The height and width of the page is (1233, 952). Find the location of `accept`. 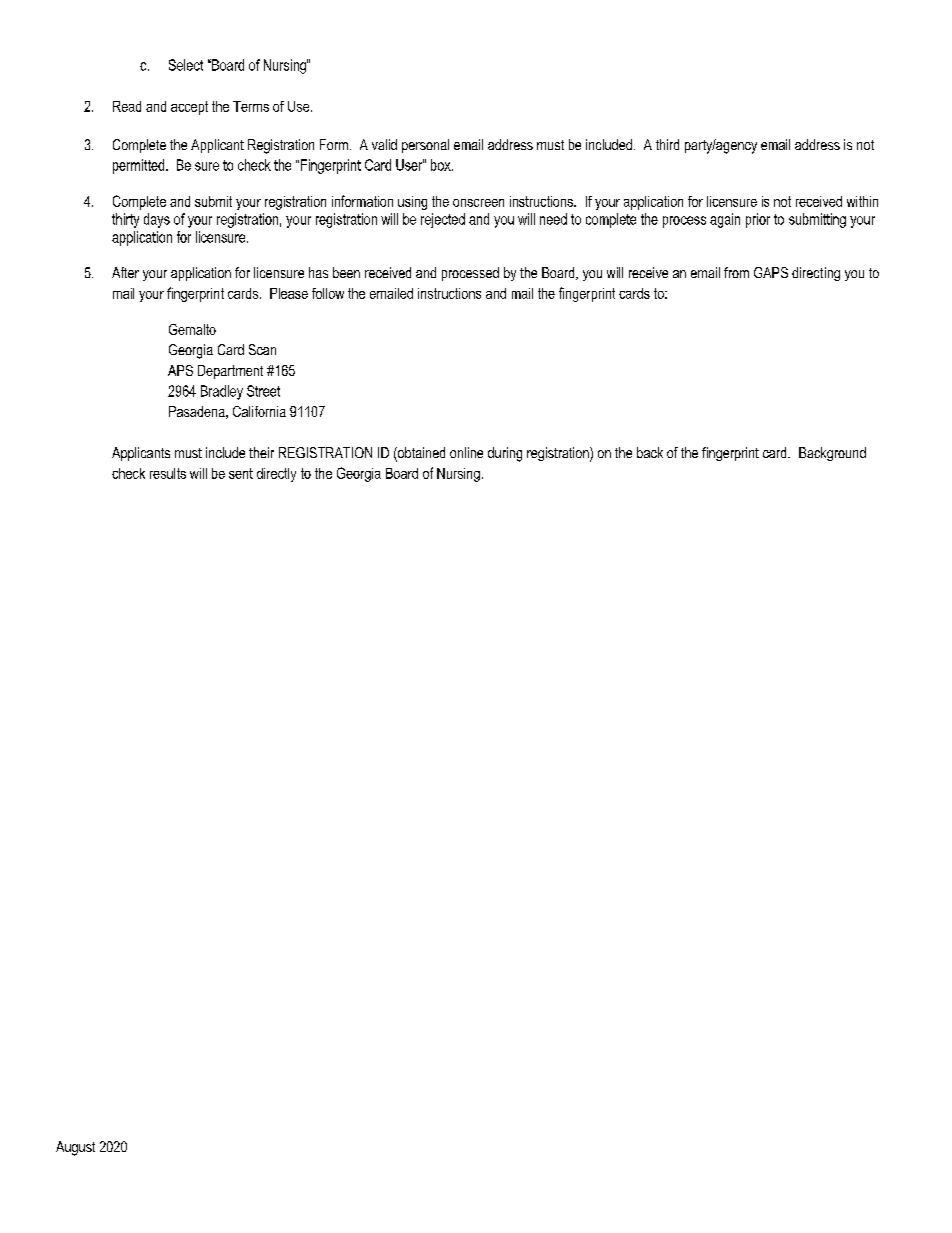

accept is located at coordinates (189, 108).
